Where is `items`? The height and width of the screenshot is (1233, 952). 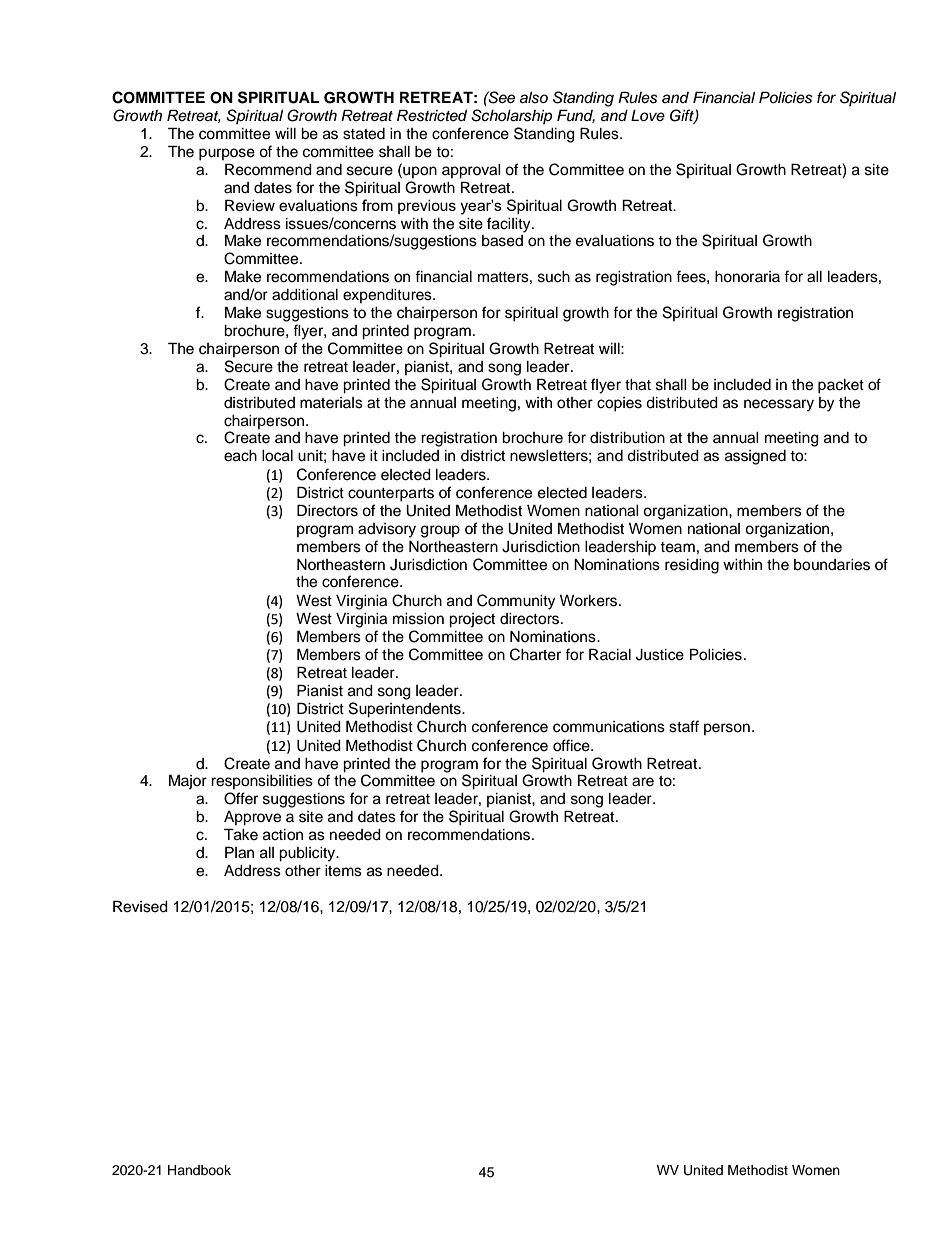 items is located at coordinates (343, 871).
